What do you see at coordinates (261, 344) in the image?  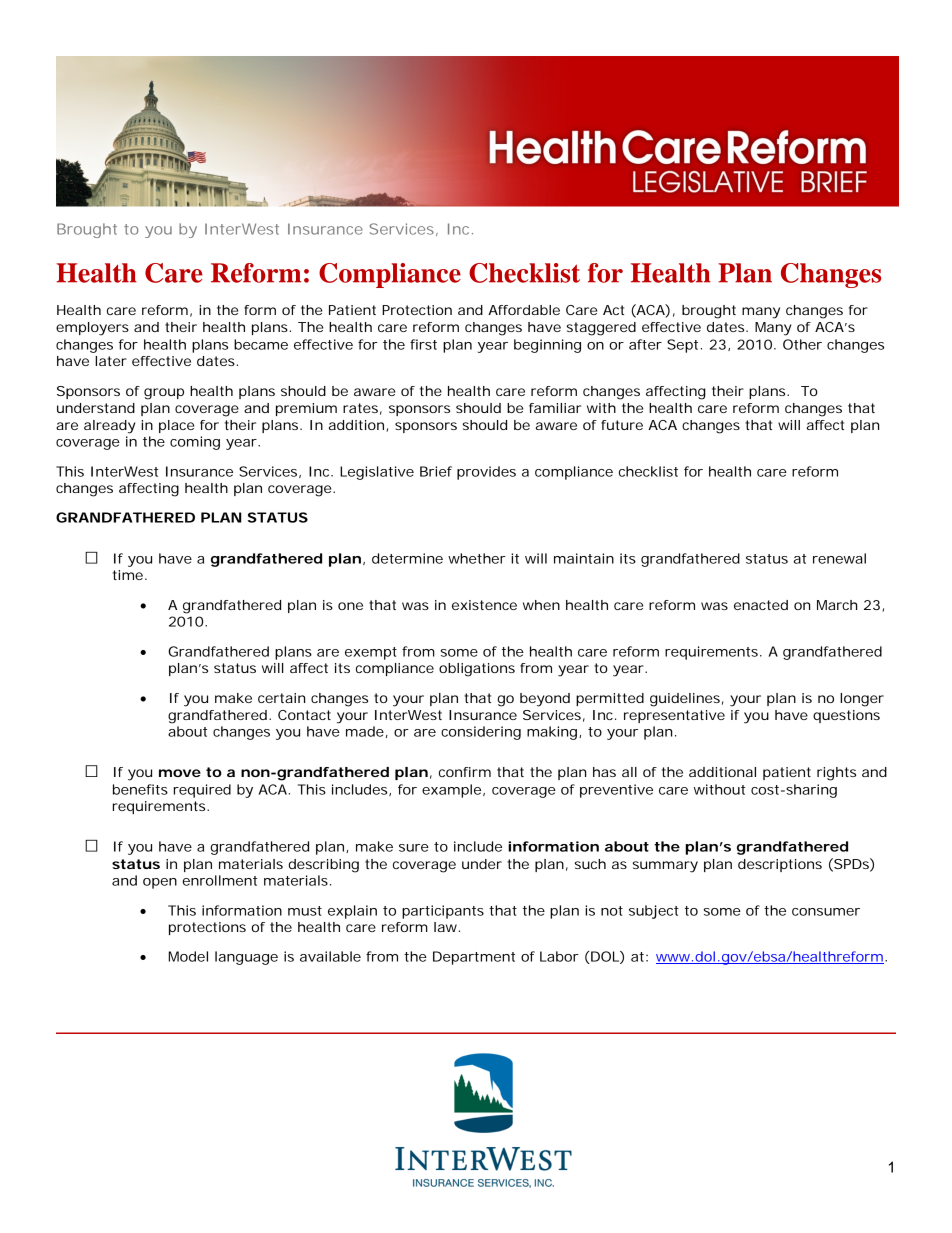 I see `became` at bounding box center [261, 344].
